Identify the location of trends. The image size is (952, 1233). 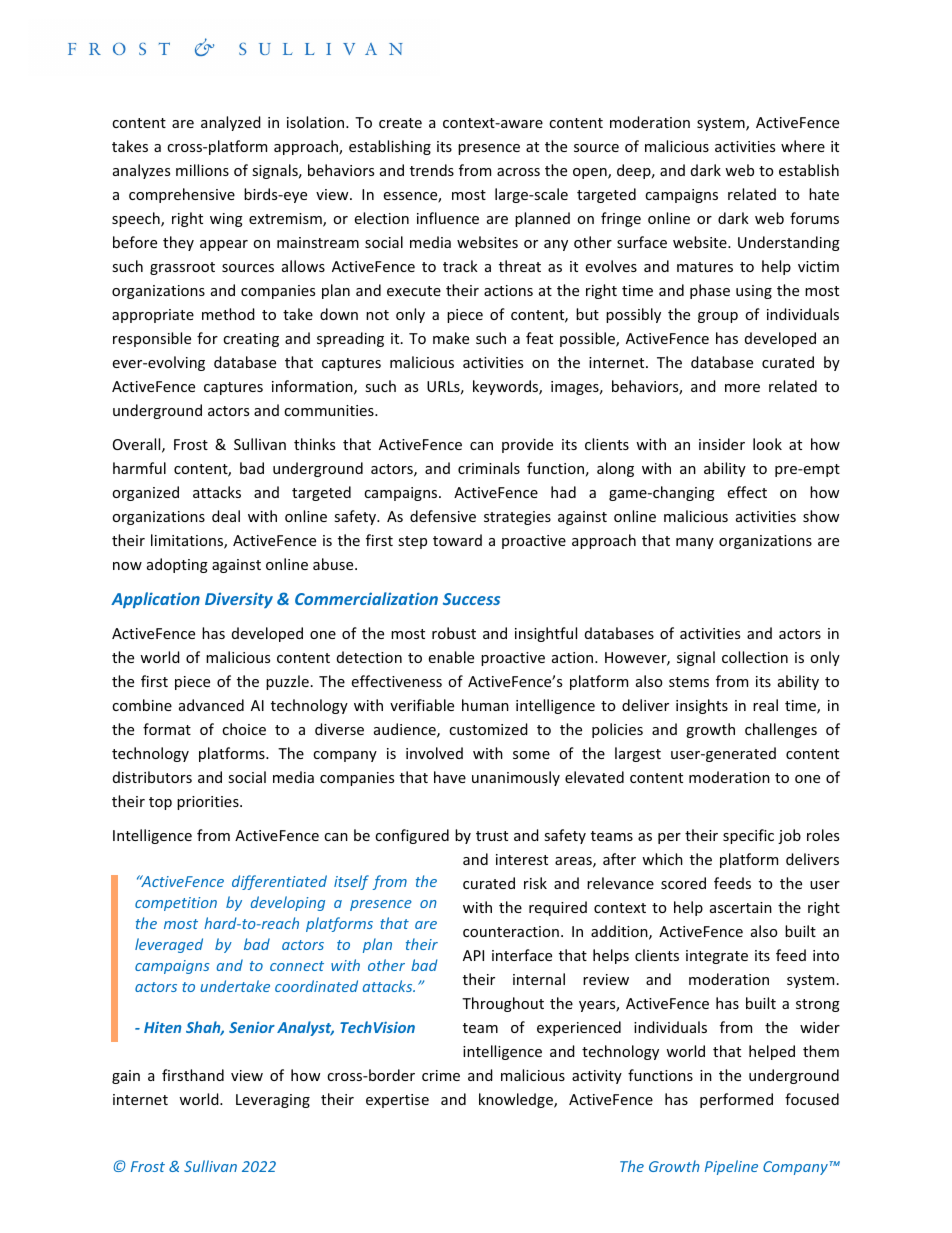
(432, 170).
